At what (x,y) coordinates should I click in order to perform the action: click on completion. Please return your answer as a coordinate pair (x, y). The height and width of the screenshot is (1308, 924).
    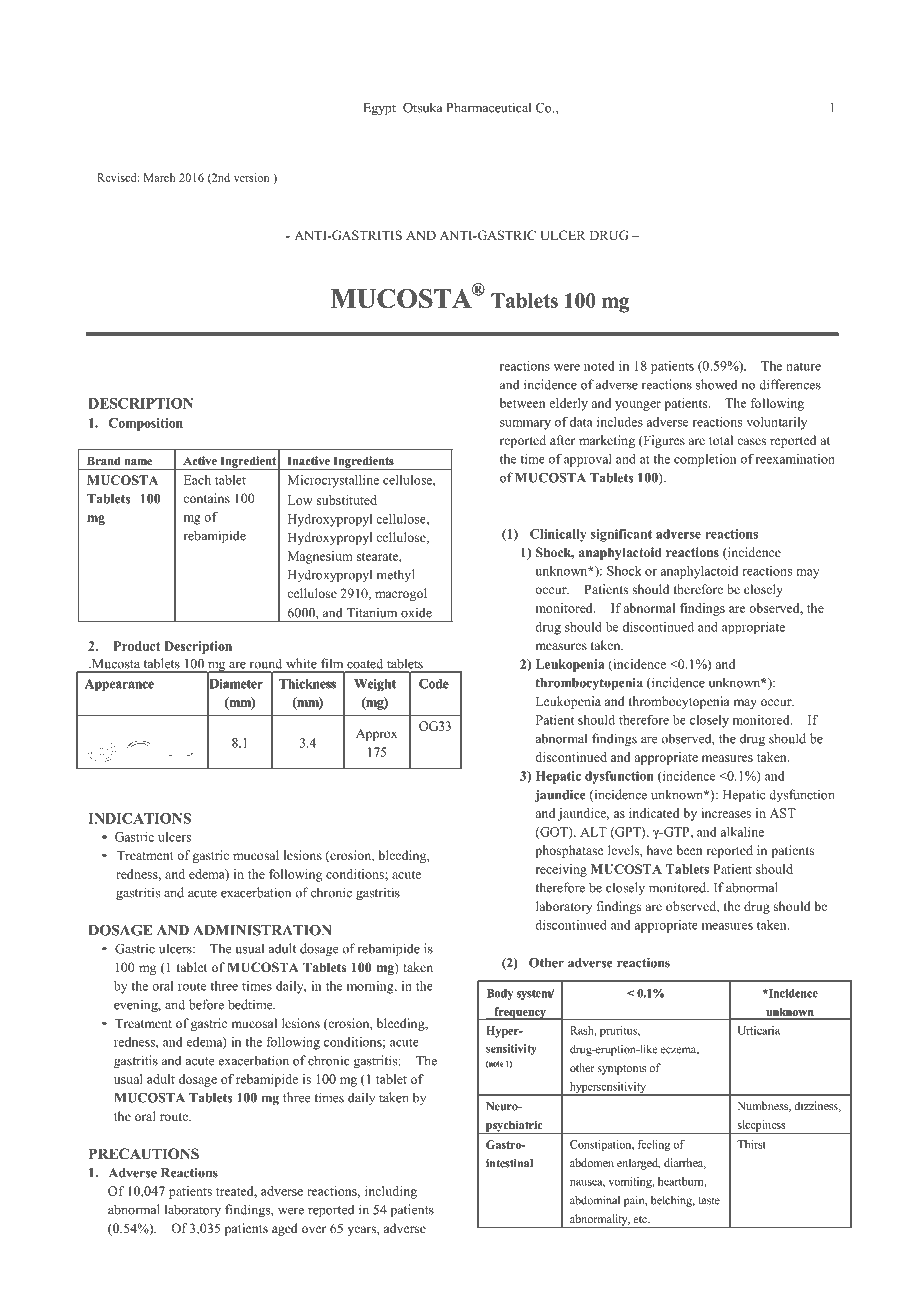
    Looking at the image, I should click on (705, 460).
